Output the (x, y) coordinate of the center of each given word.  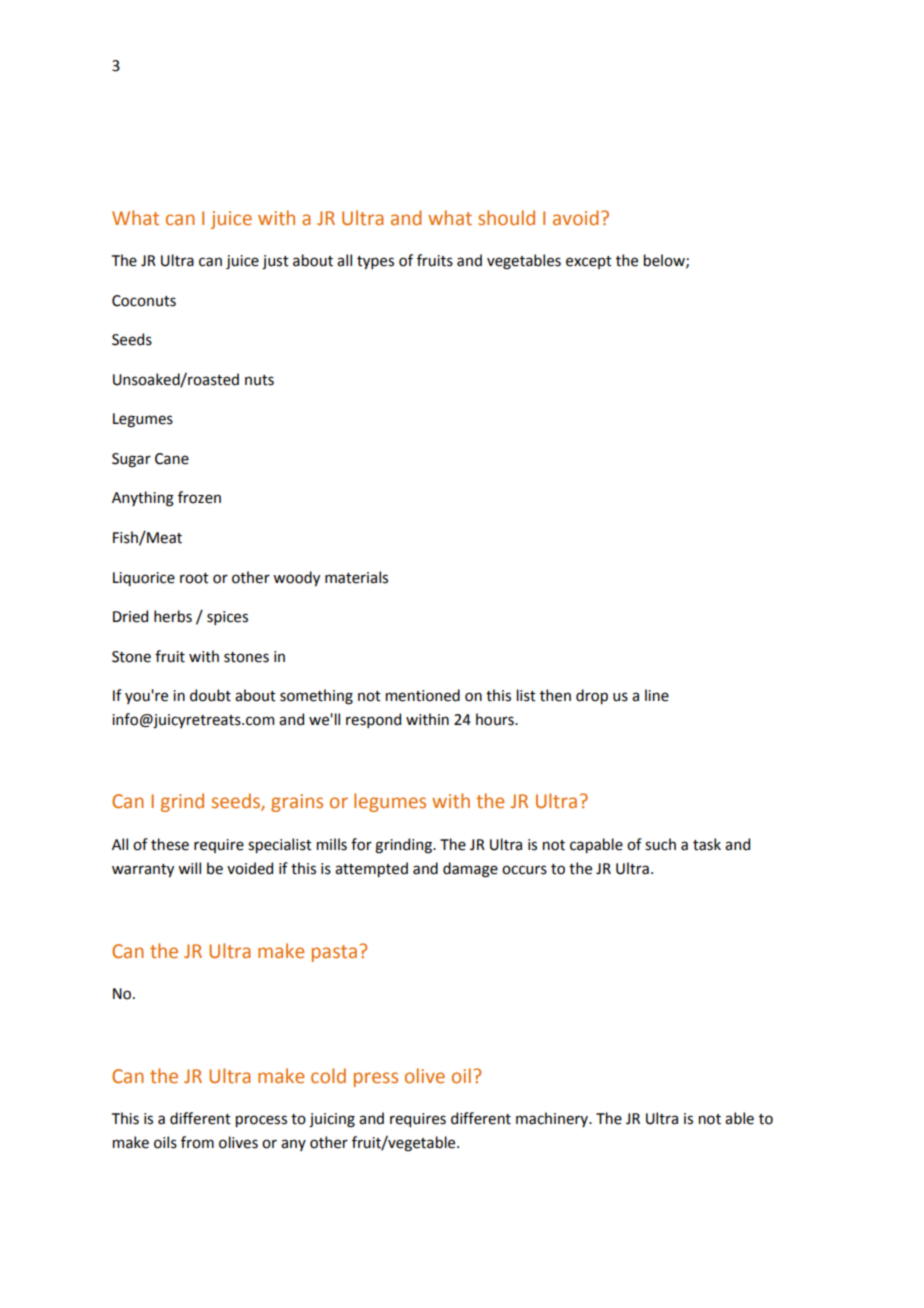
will (189, 868)
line (657, 695)
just (275, 262)
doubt (210, 695)
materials (356, 577)
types (375, 262)
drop (592, 696)
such (660, 844)
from (197, 1142)
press (376, 1079)
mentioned (423, 695)
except (589, 262)
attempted (371, 869)
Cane (172, 459)
